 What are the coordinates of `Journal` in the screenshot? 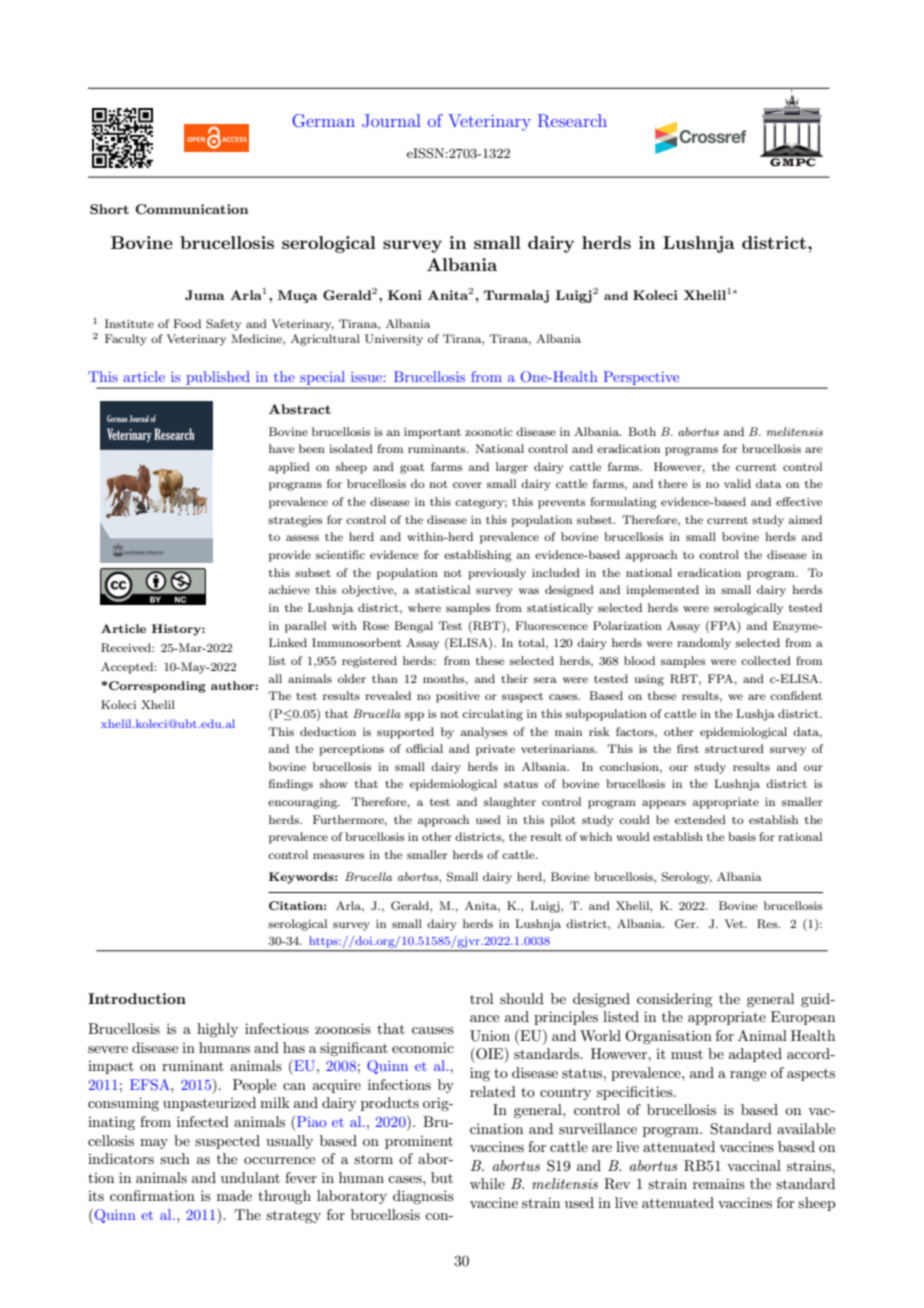 It's located at (391, 121).
